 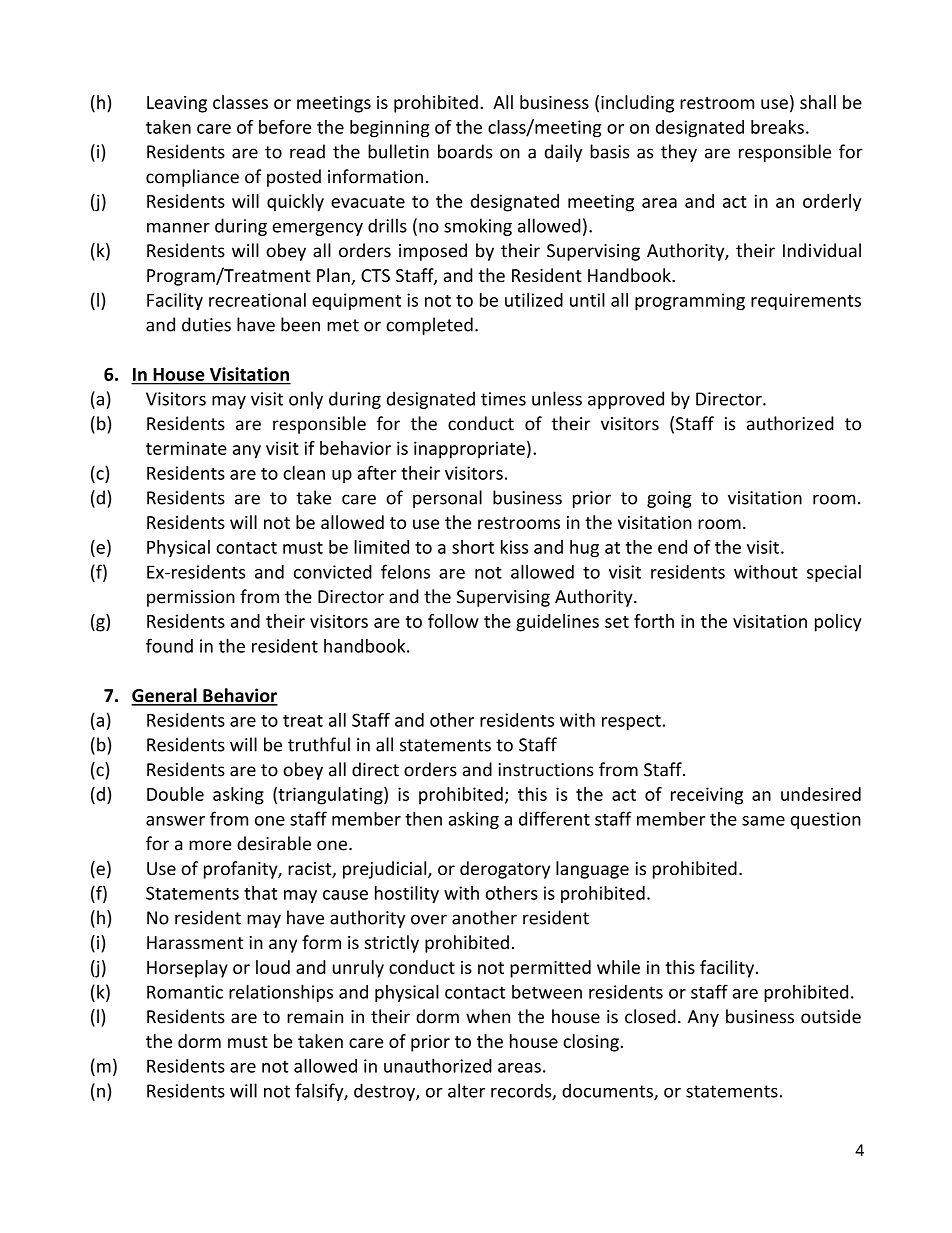 I want to click on instructions, so click(x=546, y=770).
